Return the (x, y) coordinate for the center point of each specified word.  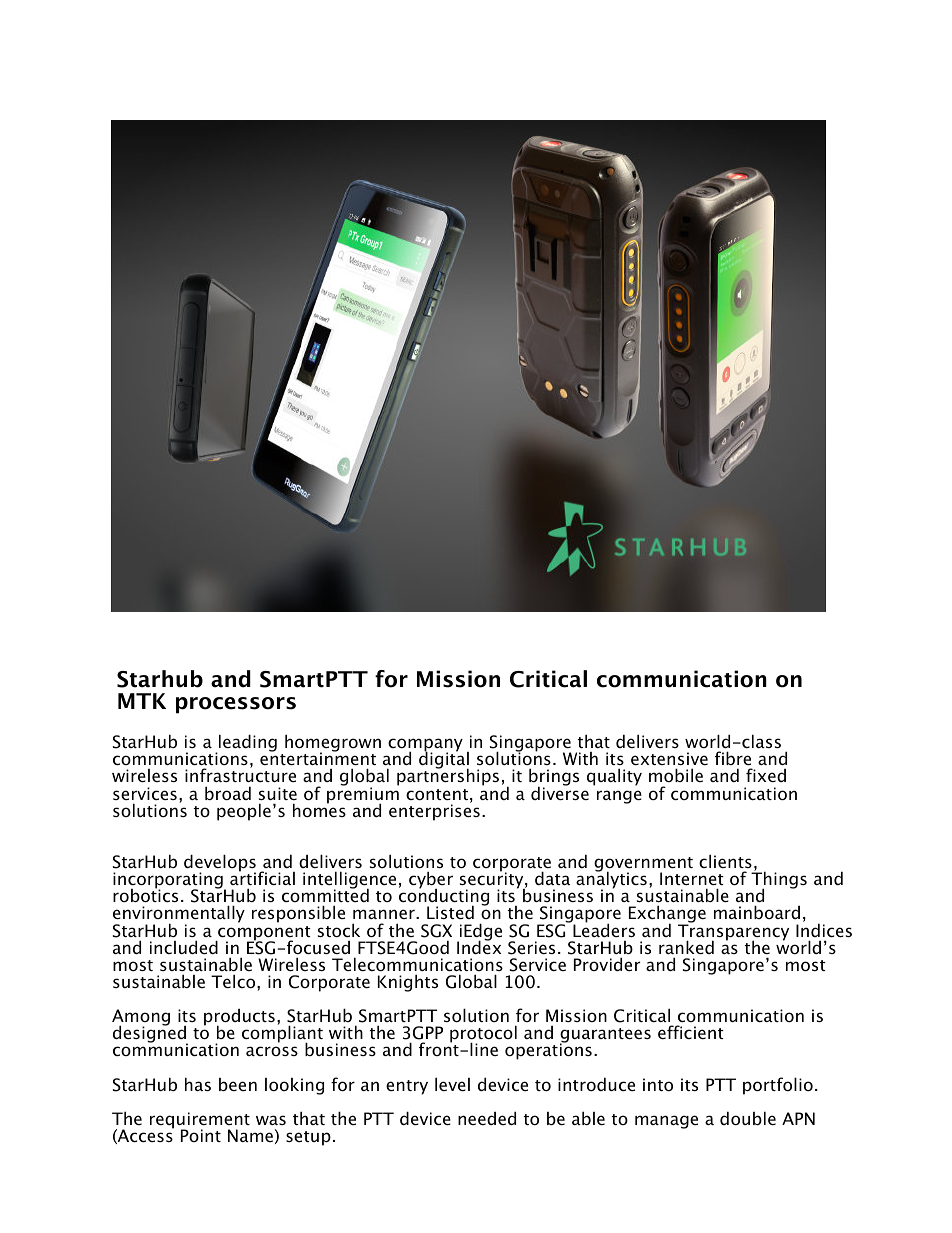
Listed (450, 912)
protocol (483, 1035)
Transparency (733, 932)
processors (236, 705)
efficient (691, 1032)
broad (228, 793)
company (425, 746)
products (239, 1018)
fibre (733, 758)
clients (725, 861)
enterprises (434, 811)
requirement (200, 1121)
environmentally (179, 915)
